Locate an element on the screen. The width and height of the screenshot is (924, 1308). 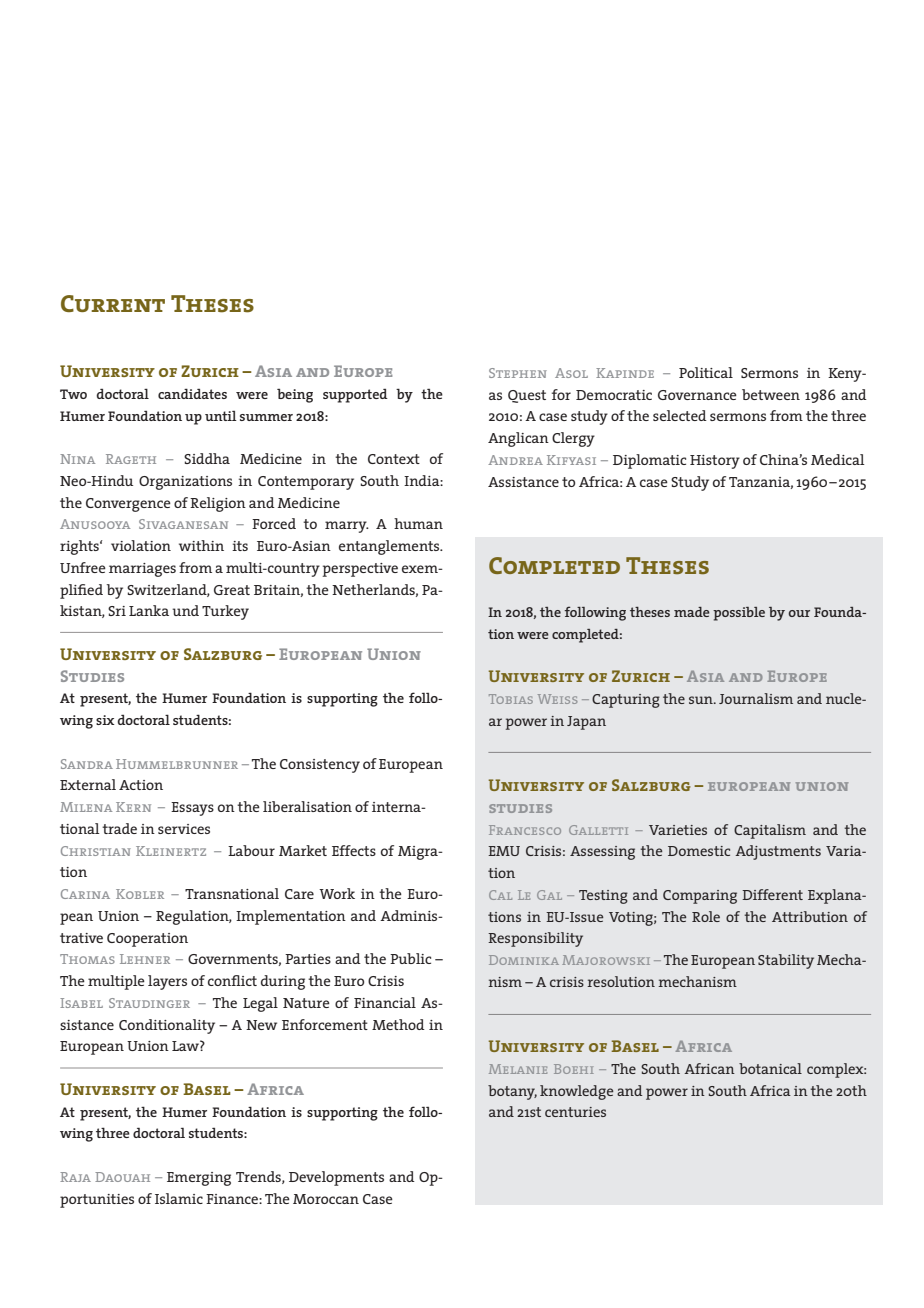
Emerging is located at coordinates (199, 1179).
